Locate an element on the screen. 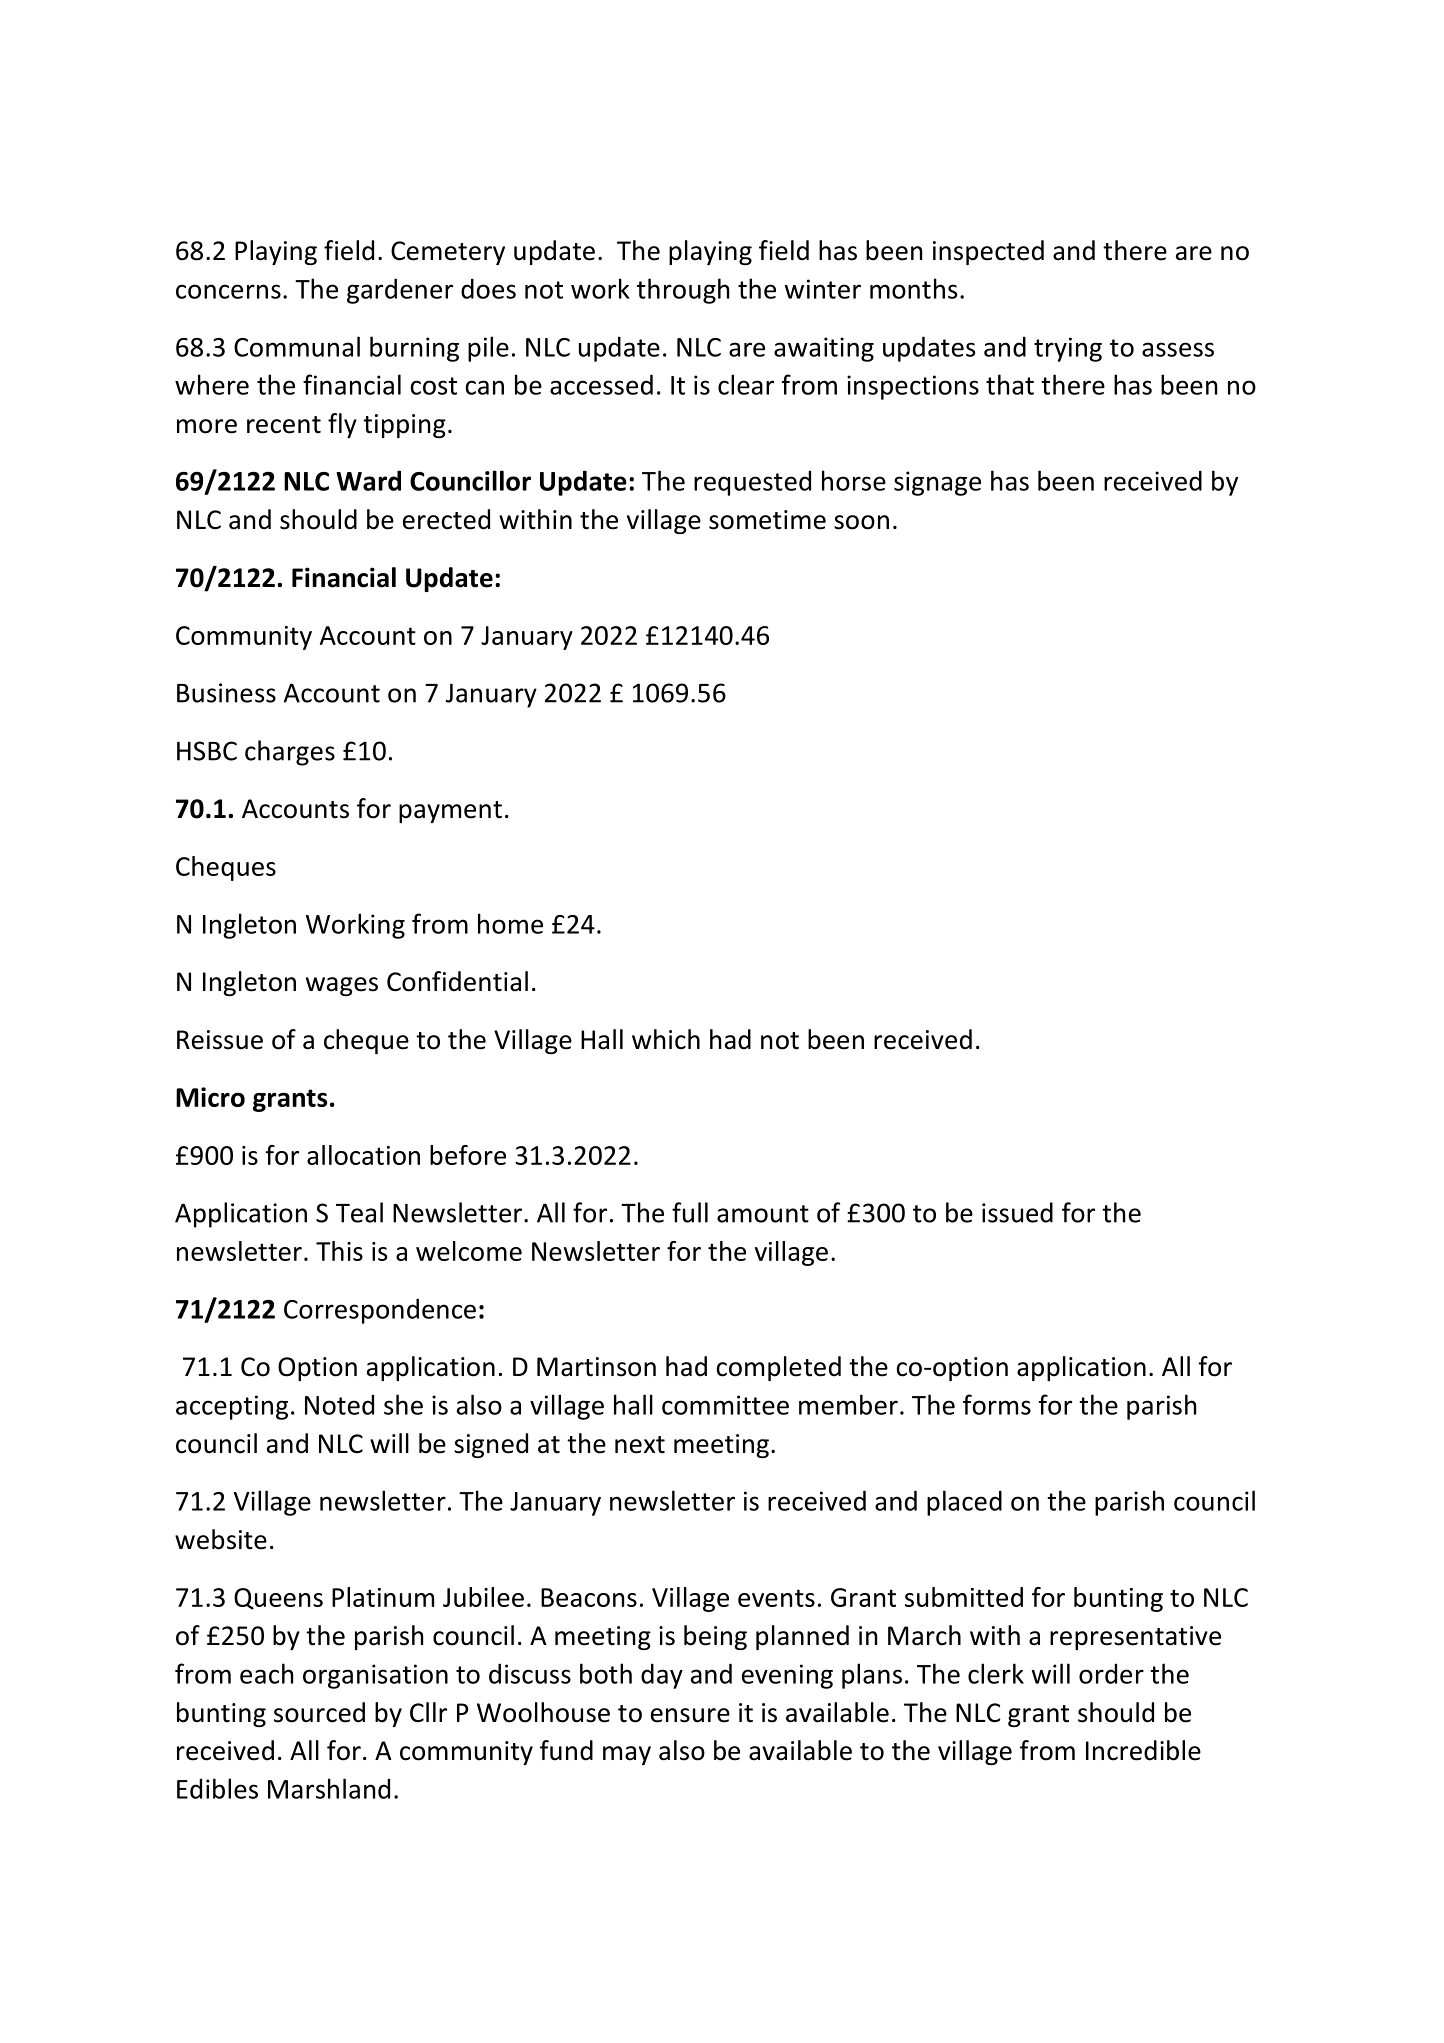  ensure is located at coordinates (690, 1715).
